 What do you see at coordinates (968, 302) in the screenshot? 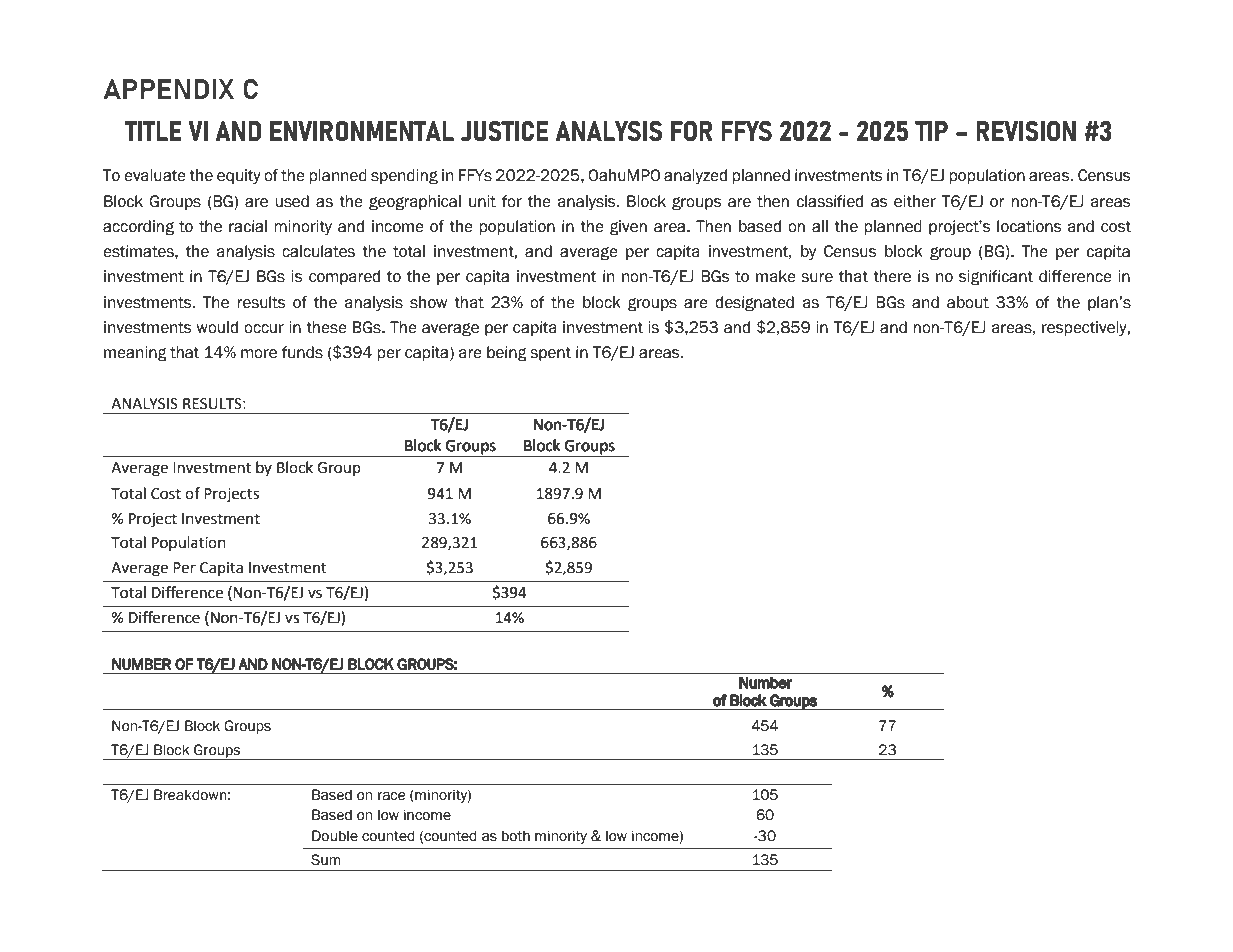
I see `about` at bounding box center [968, 302].
